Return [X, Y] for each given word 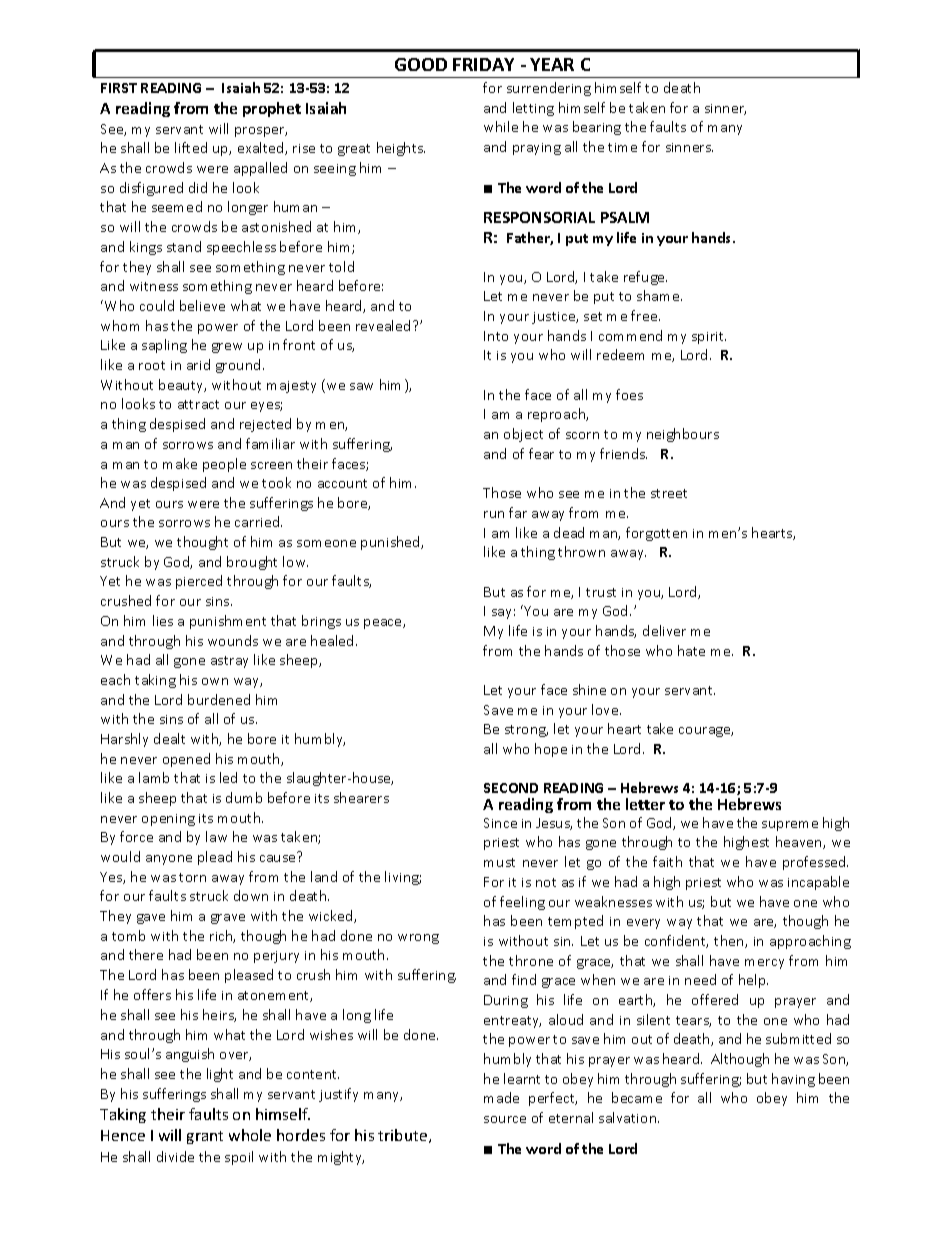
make [180, 463]
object [523, 435]
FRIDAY [483, 64]
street [669, 493]
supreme [790, 826]
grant [205, 1137]
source [505, 1119]
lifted [191, 147]
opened [186, 760]
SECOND [511, 788]
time [622, 147]
